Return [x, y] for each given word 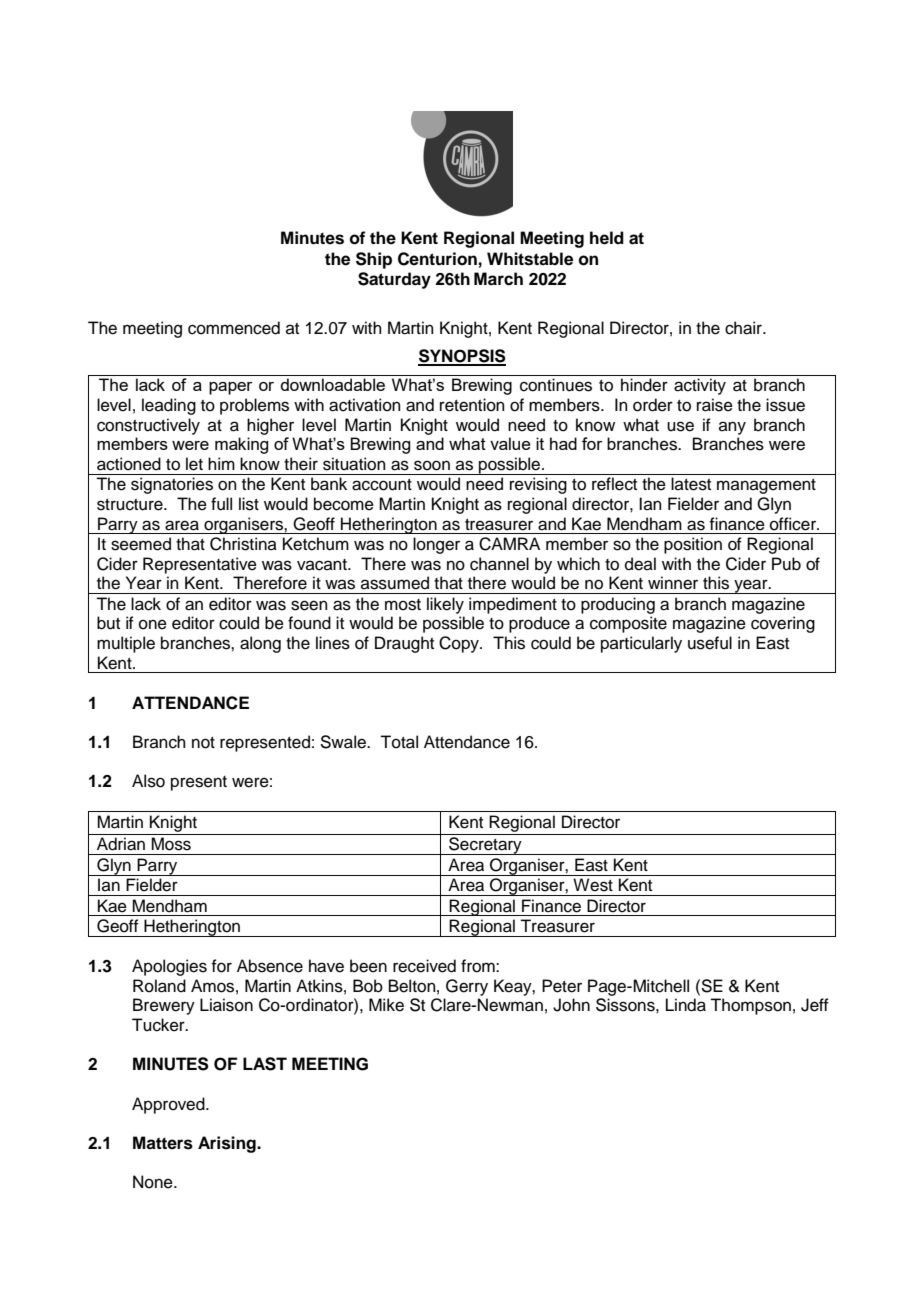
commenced [234, 328]
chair [744, 328]
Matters [163, 1143]
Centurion [437, 259]
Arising [228, 1144]
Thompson [750, 1006]
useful [710, 643]
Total [399, 742]
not [203, 743]
